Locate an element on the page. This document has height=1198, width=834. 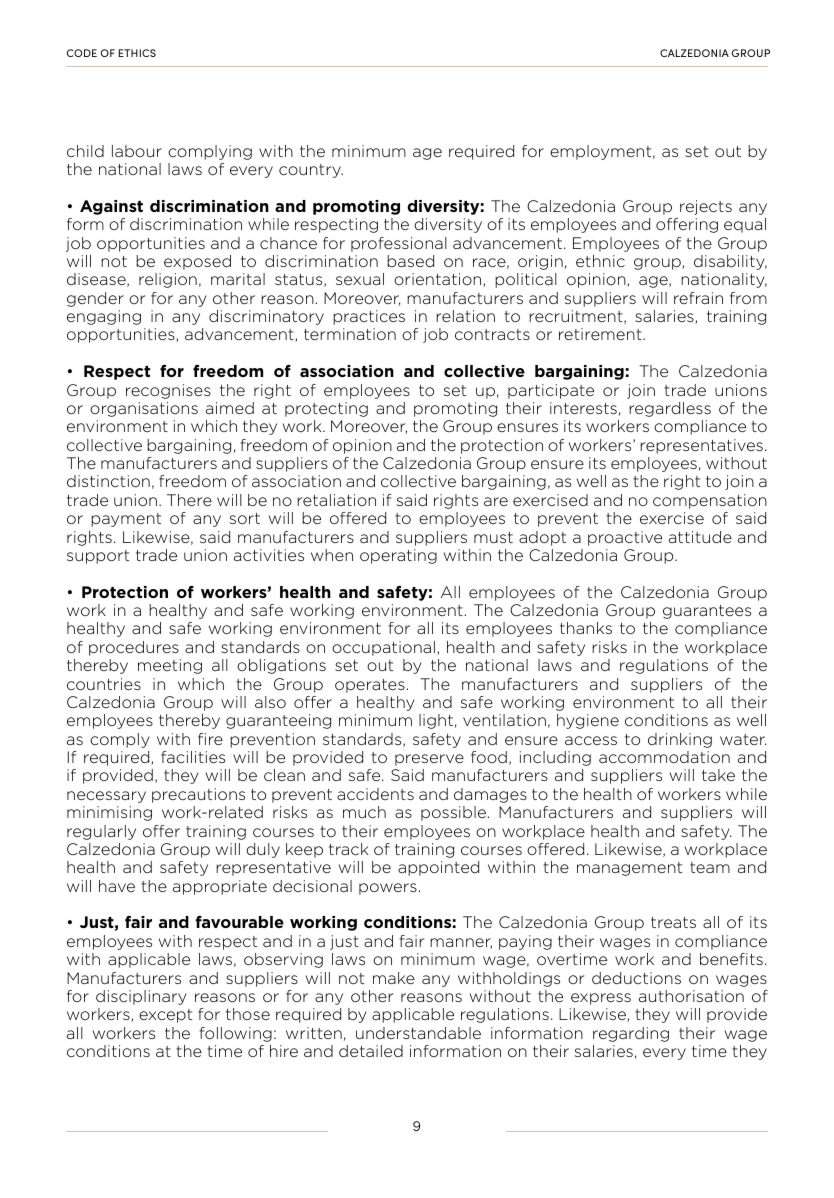
attitude is located at coordinates (700, 537).
